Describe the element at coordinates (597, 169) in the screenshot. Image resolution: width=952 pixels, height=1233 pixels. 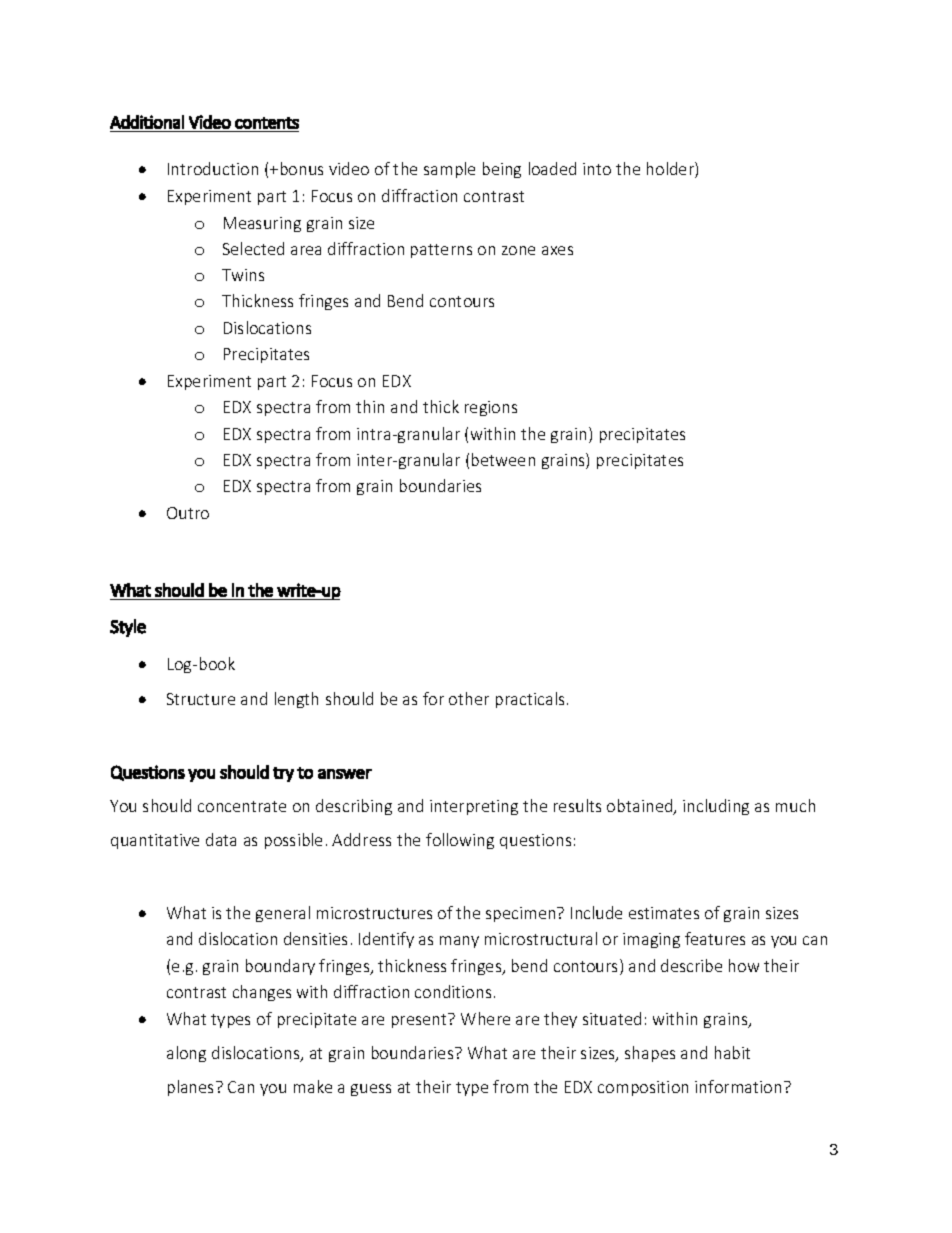
I see `into` at that location.
